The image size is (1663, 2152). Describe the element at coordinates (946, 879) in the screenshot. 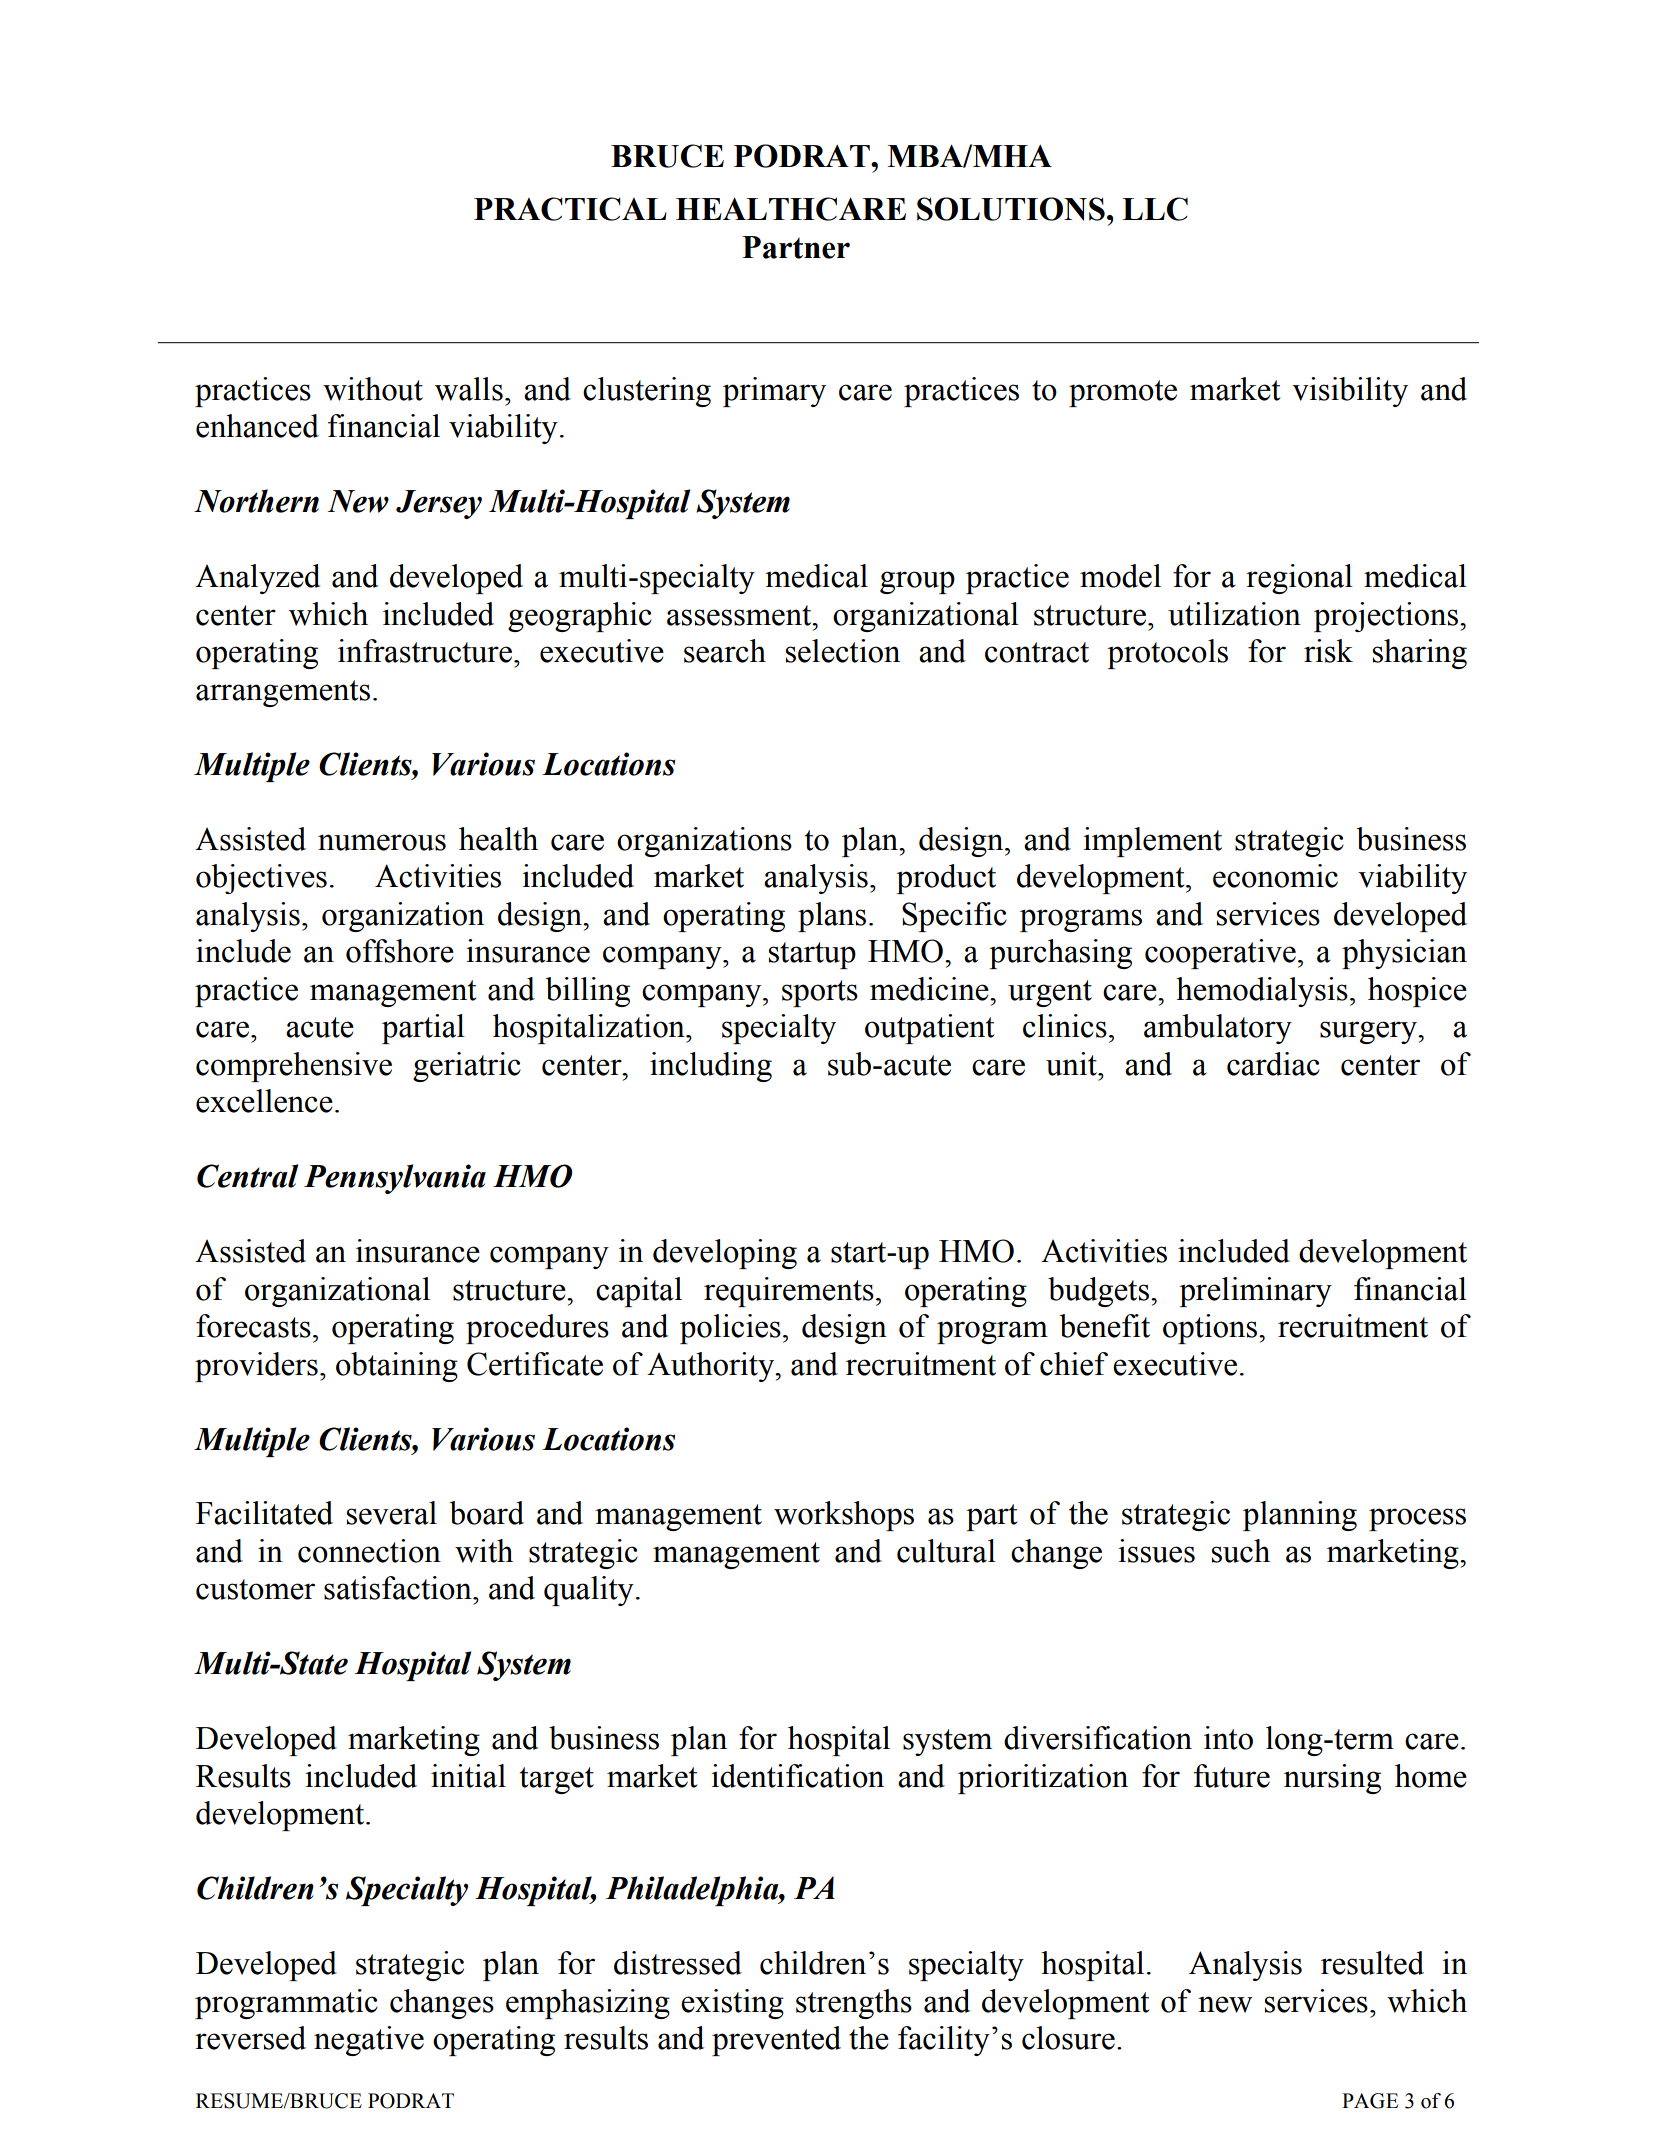

I see `product` at that location.
